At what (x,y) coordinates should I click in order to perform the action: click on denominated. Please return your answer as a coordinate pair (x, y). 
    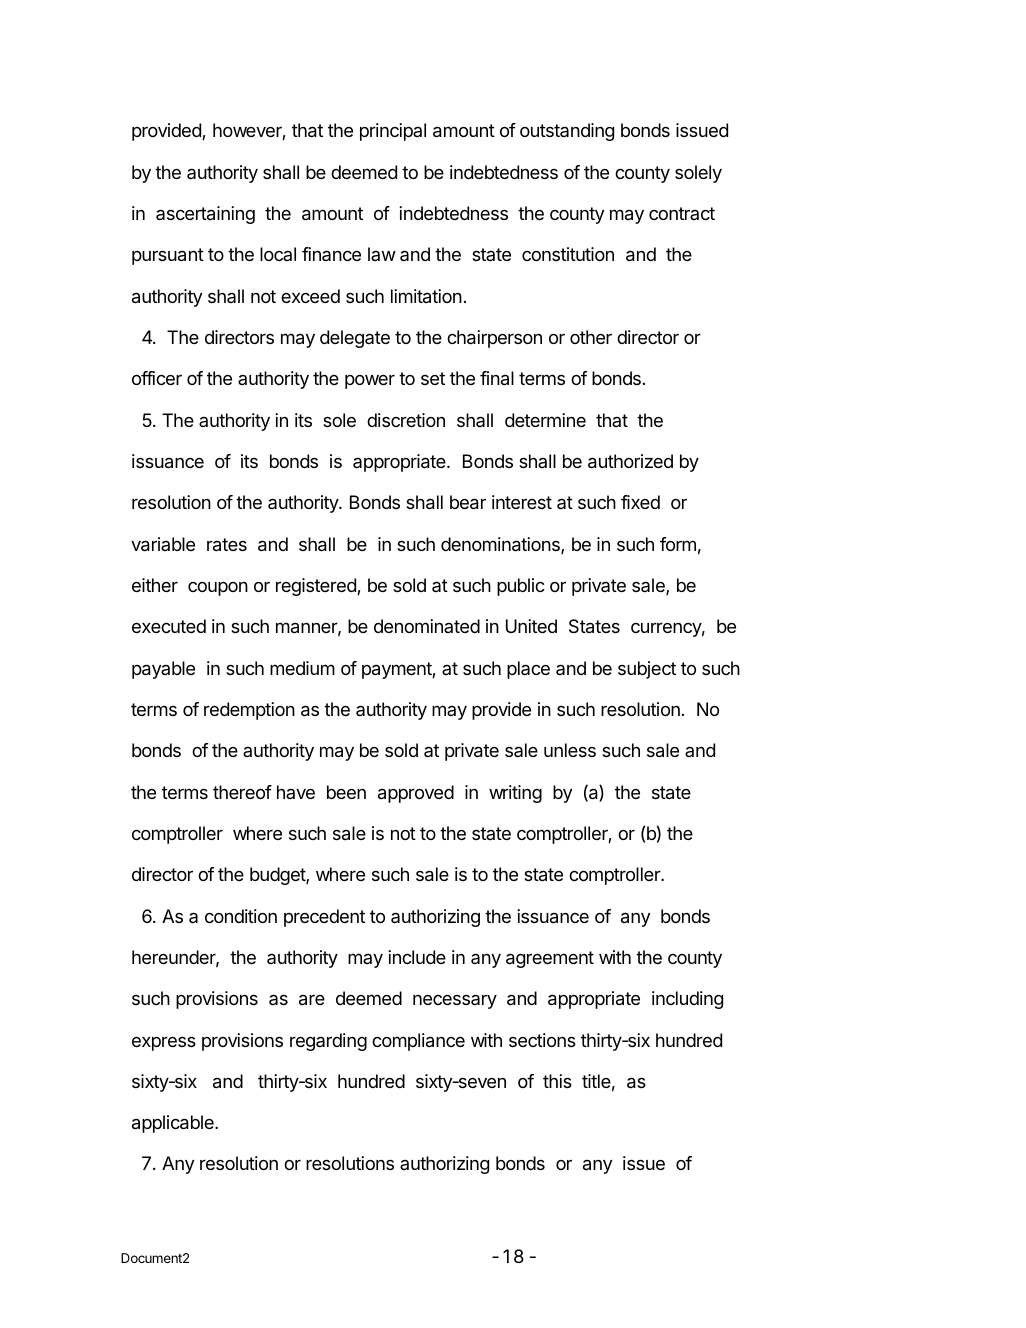
    Looking at the image, I should click on (427, 626).
